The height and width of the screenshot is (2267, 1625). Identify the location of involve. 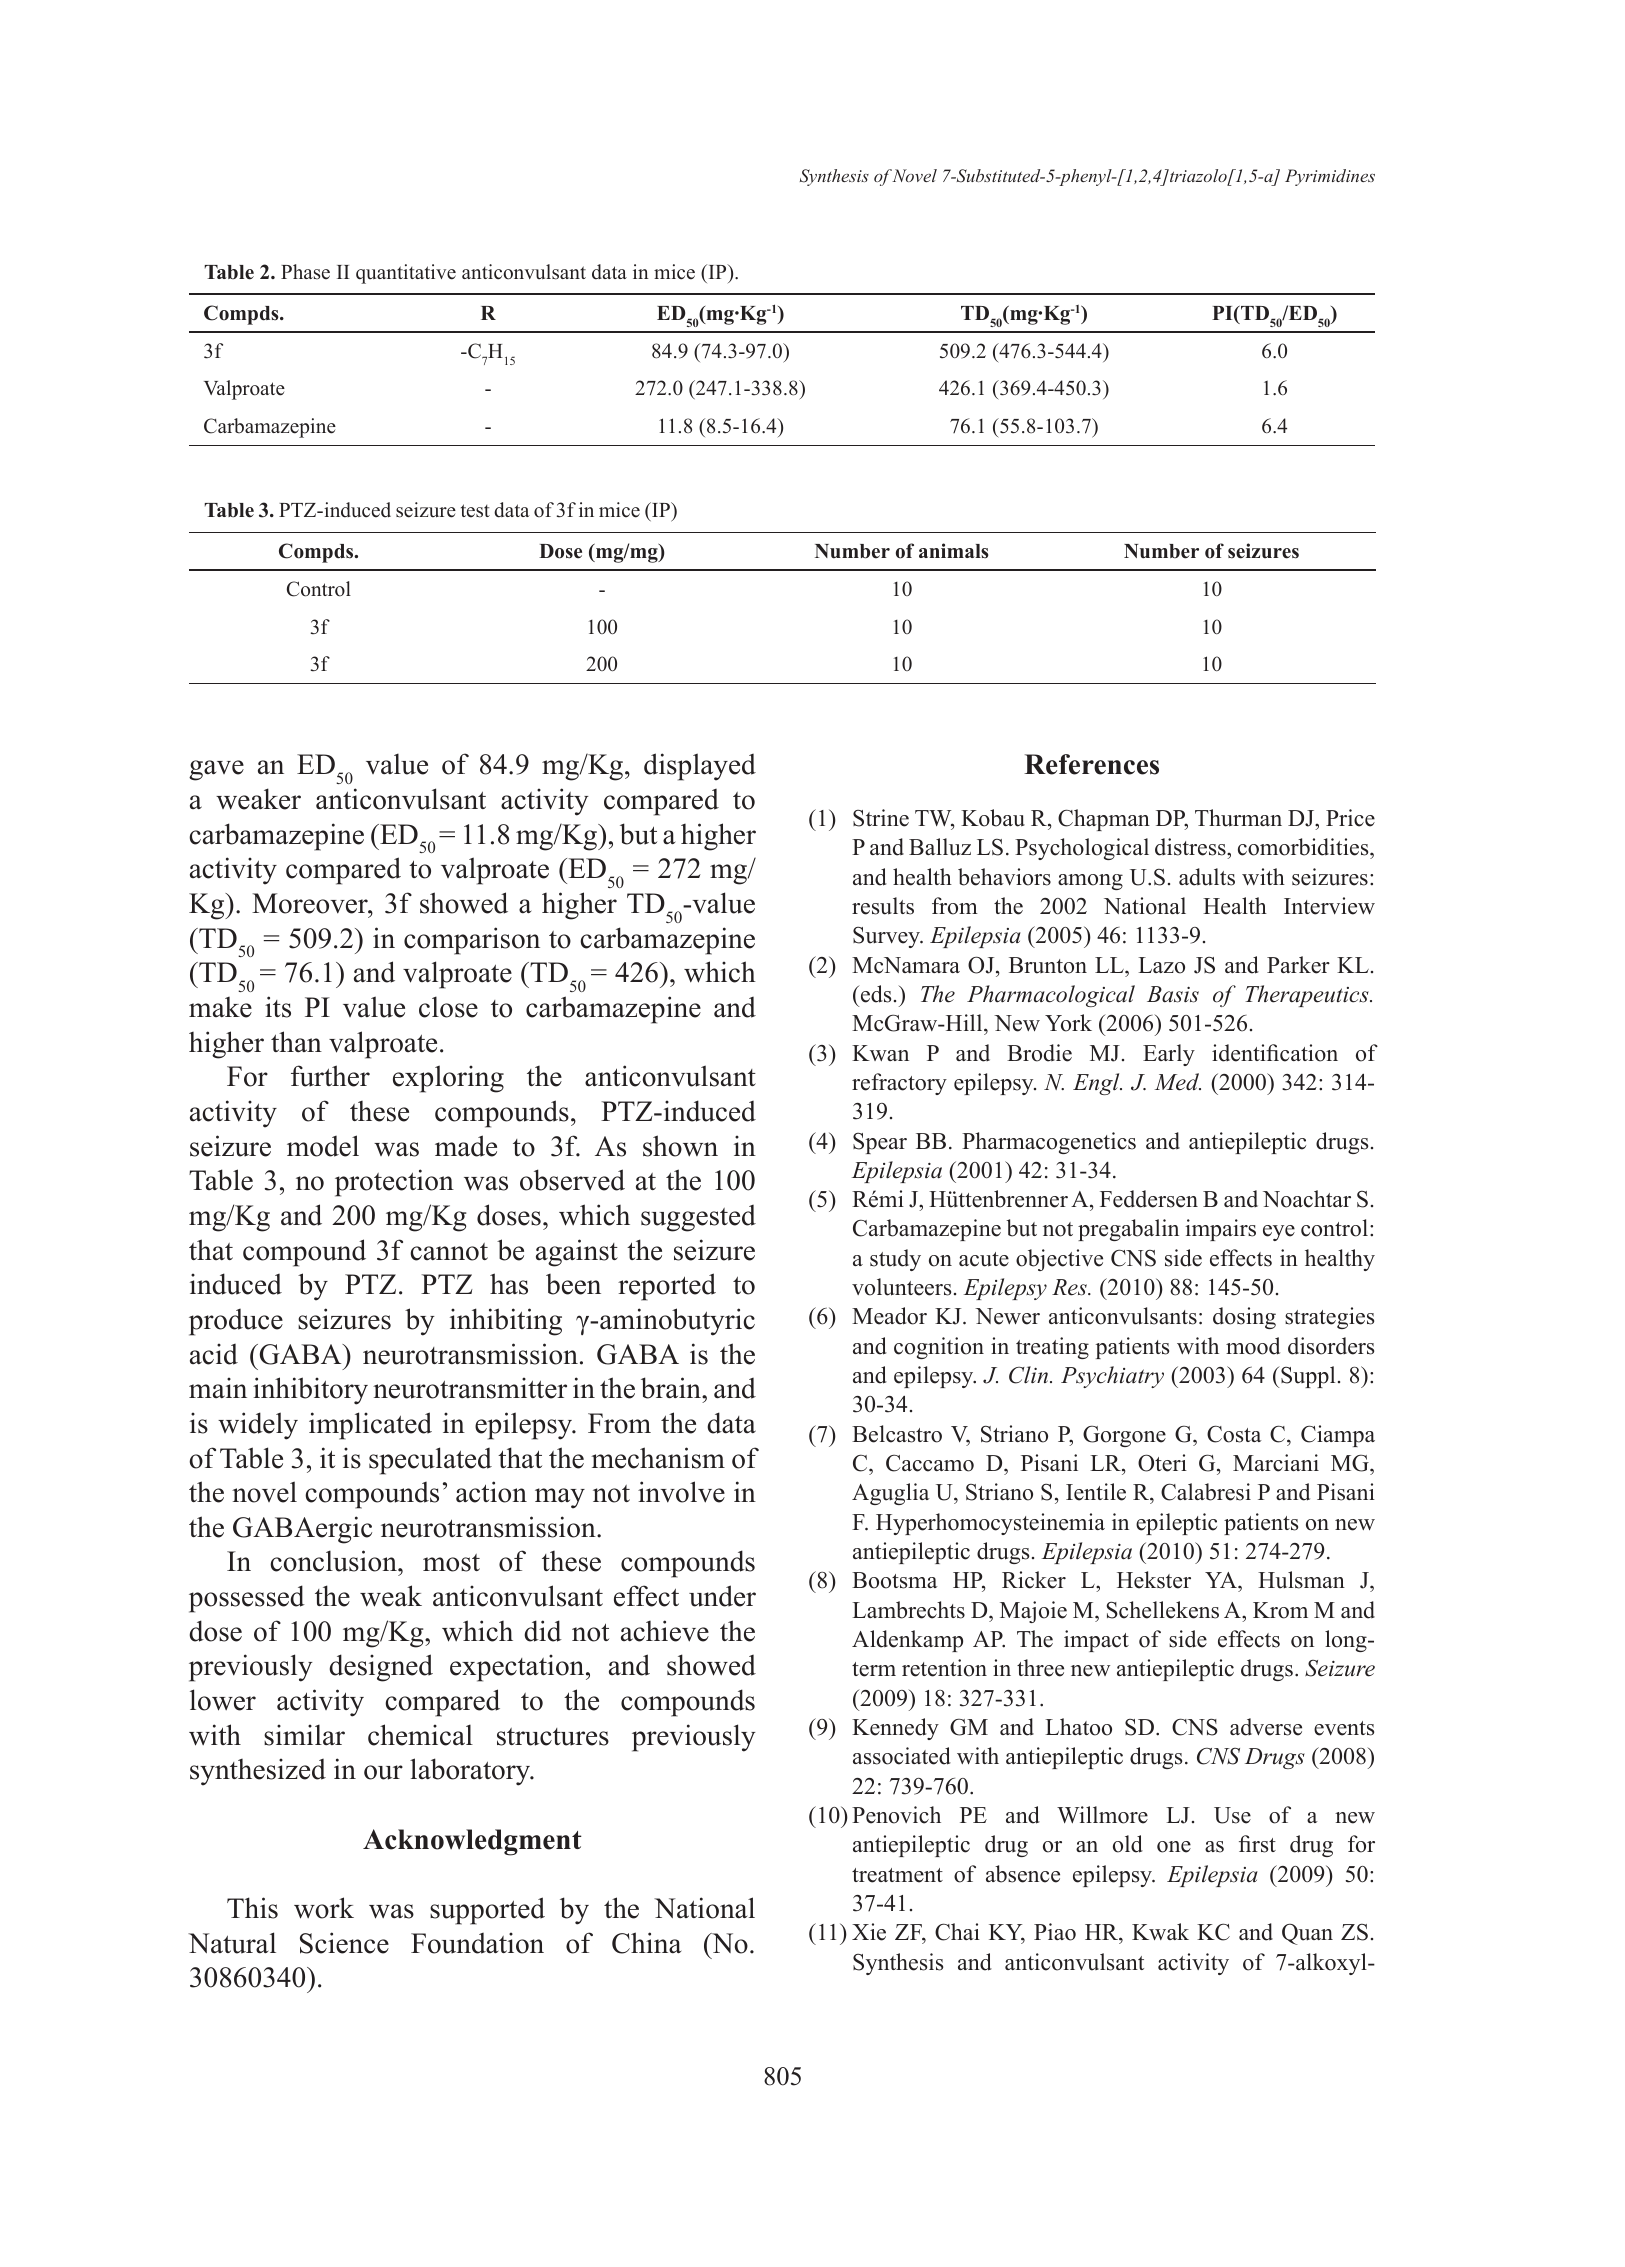
(681, 1492).
